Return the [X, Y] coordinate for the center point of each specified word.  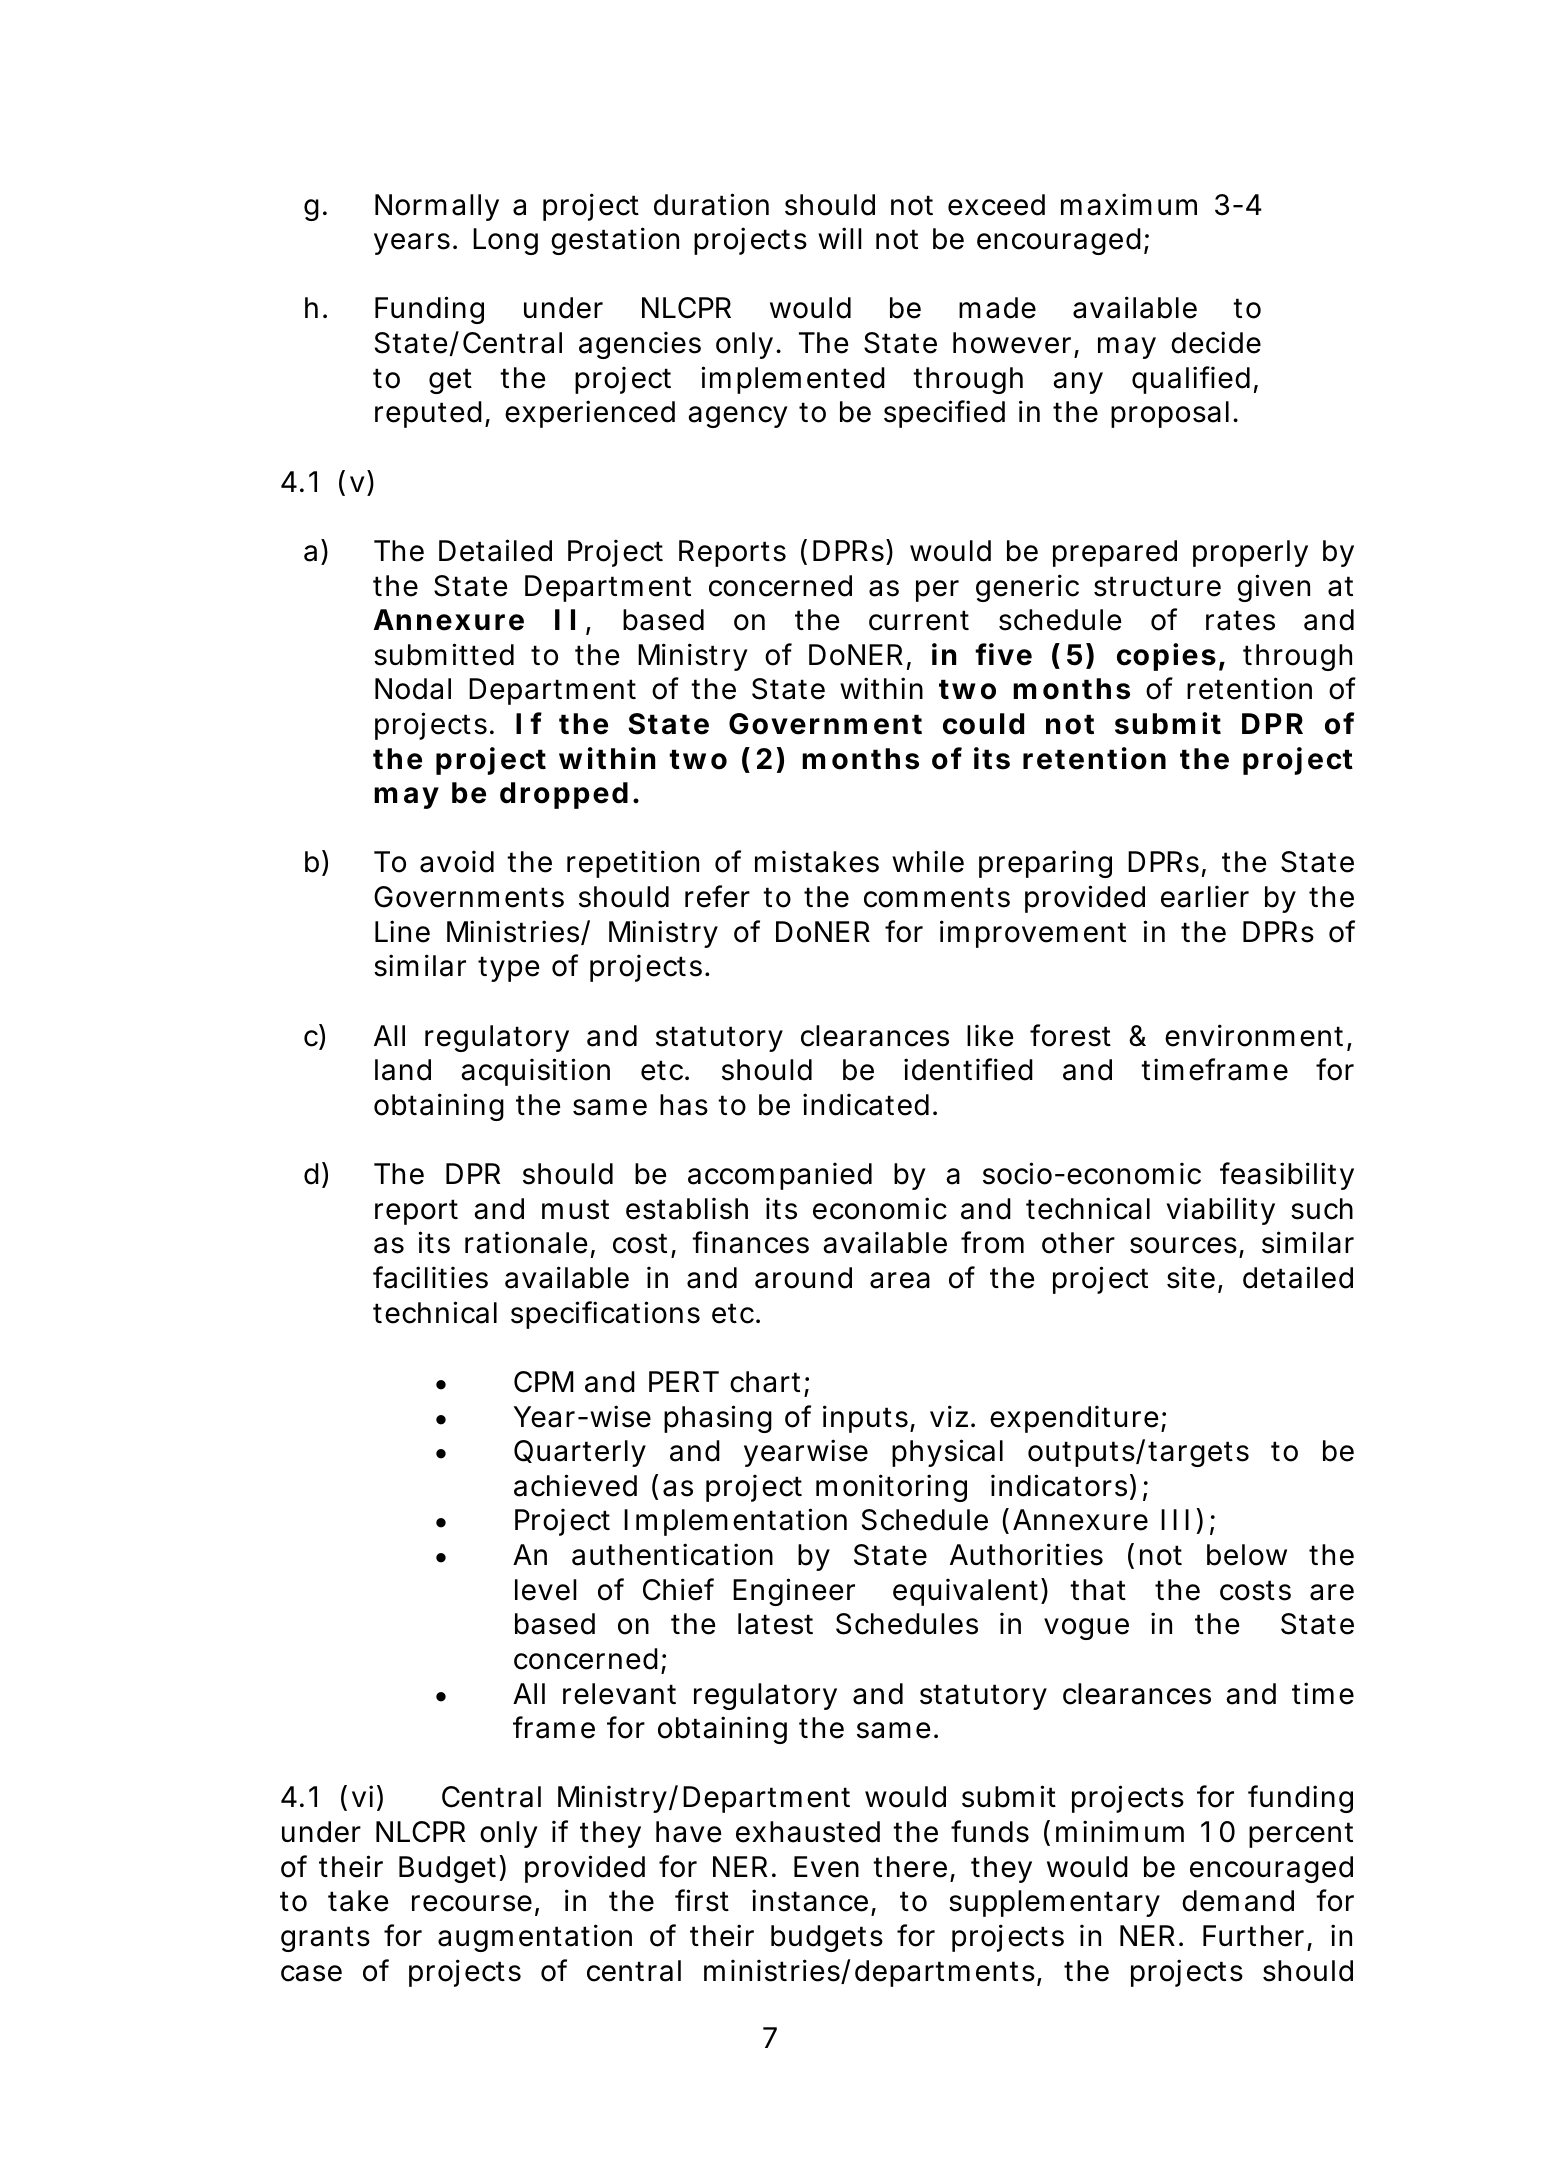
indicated [866, 1104]
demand [1238, 1901]
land [403, 1070]
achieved [575, 1485]
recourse [472, 1903]
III [1175, 1519]
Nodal [413, 689]
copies [1166, 657]
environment [1256, 1036]
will [840, 238]
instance [810, 1900]
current [919, 620]
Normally [437, 207]
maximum [1129, 204]
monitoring [891, 1488]
